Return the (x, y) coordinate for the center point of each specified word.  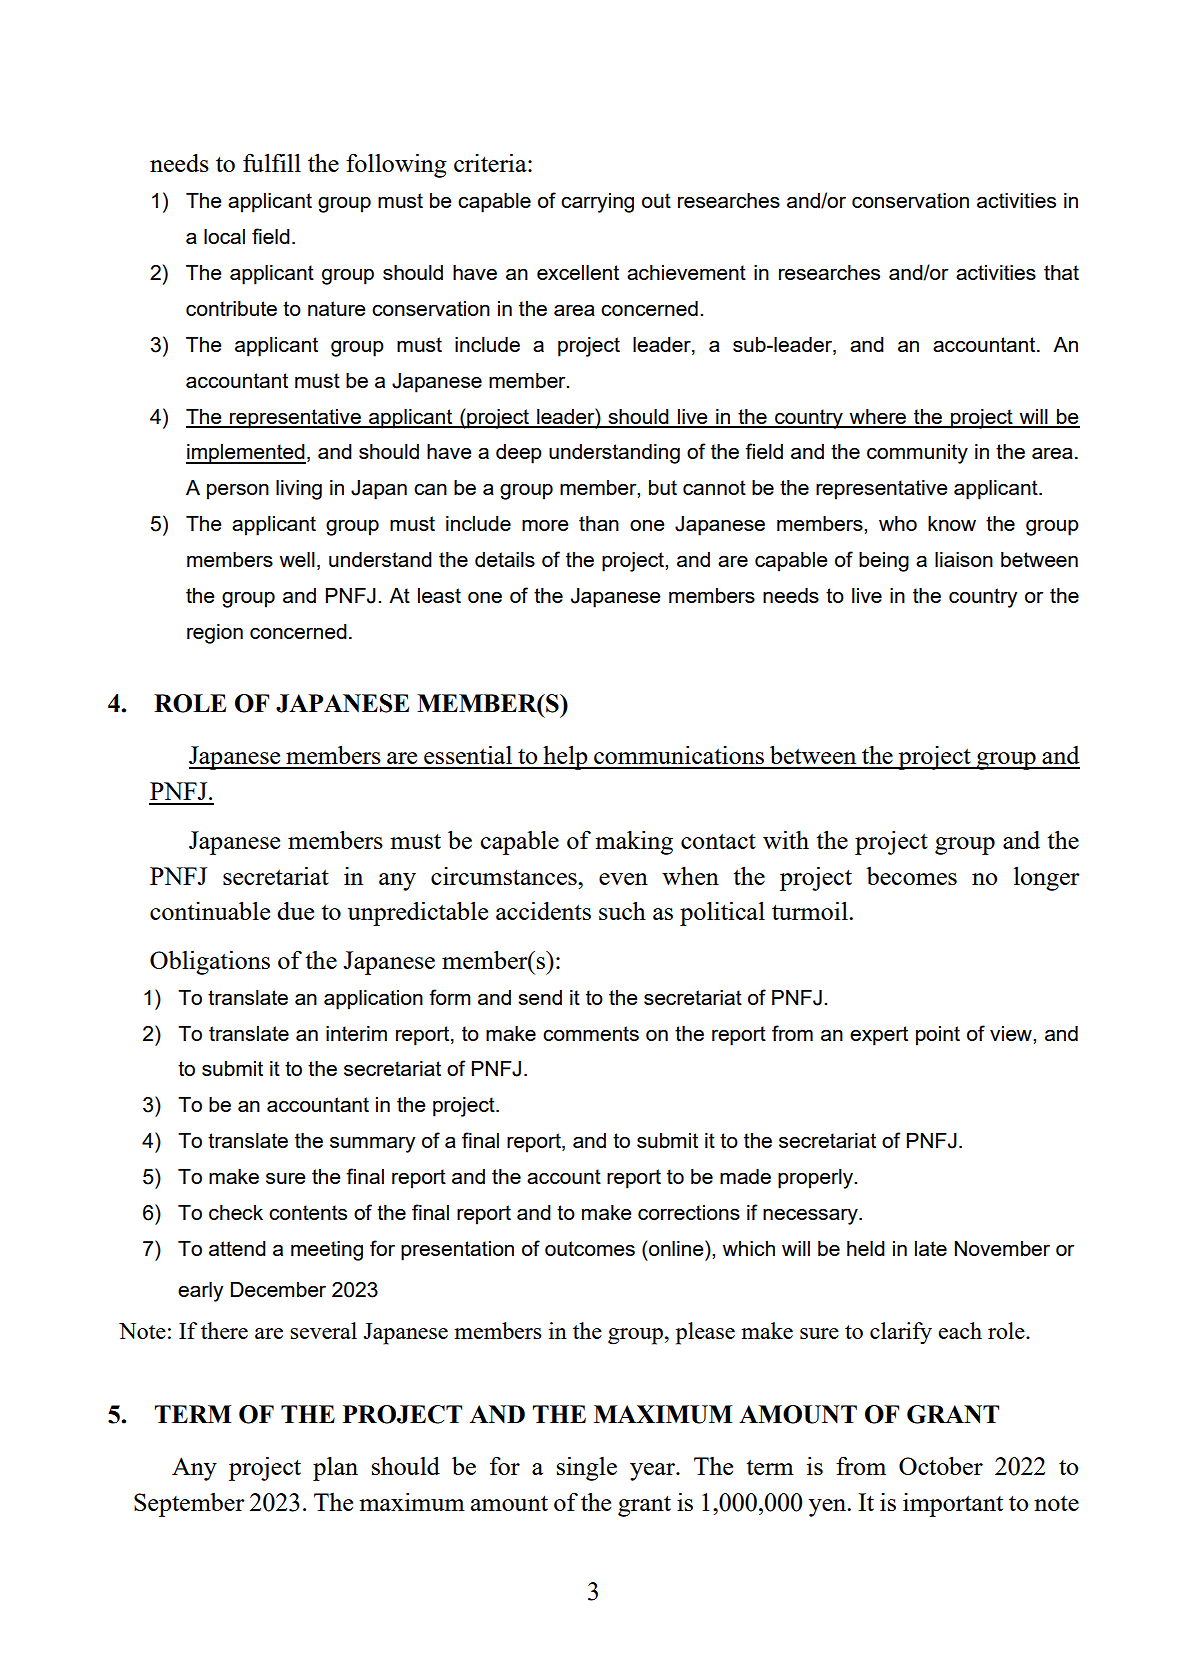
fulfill (272, 162)
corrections (689, 1212)
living (299, 490)
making (634, 843)
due (295, 911)
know (952, 523)
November (1002, 1248)
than (599, 523)
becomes (912, 876)
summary (372, 1145)
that (1061, 272)
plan (335, 1469)
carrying (597, 203)
